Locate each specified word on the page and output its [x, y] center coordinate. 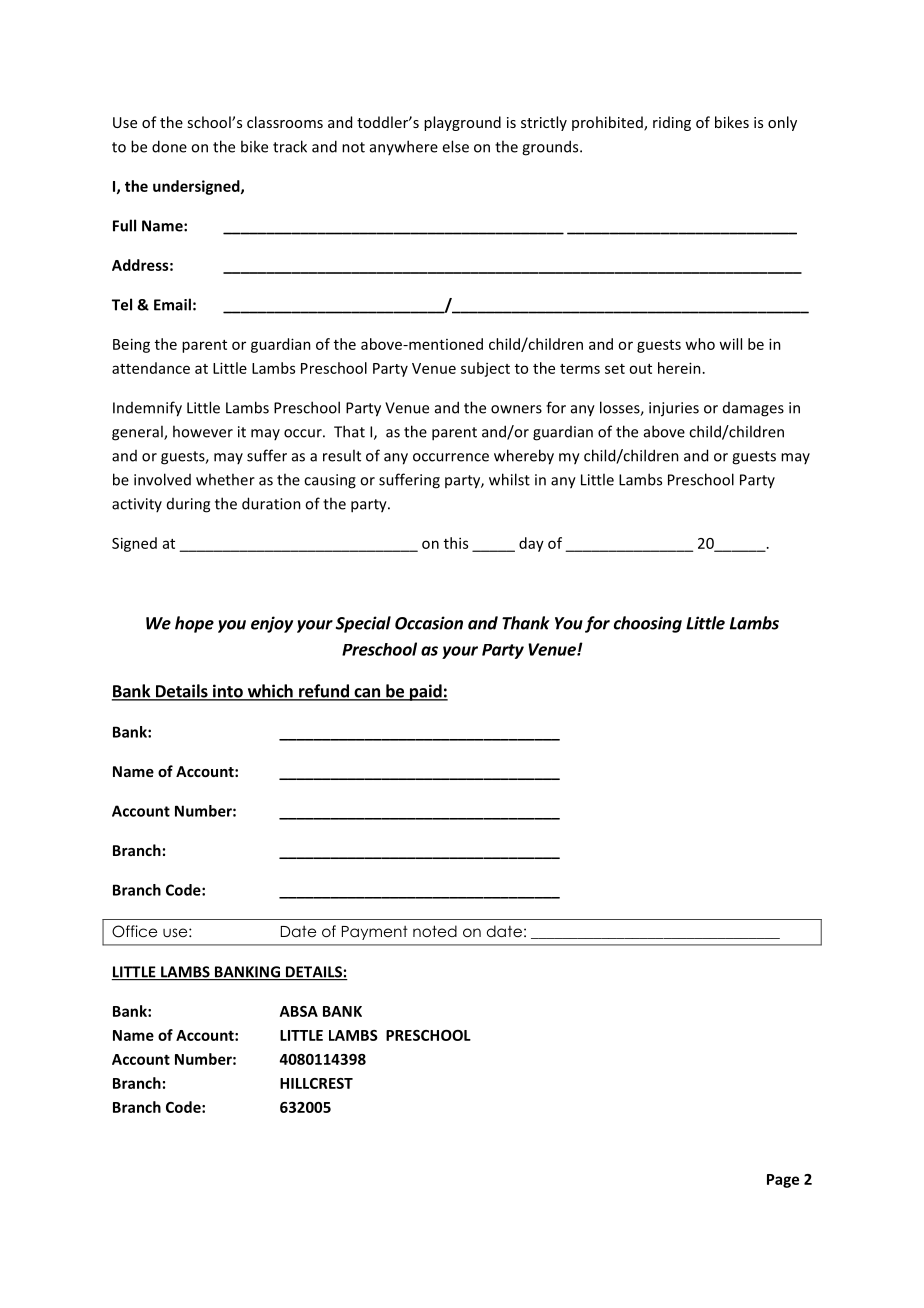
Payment [375, 933]
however [203, 431]
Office [134, 931]
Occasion [429, 623]
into [228, 692]
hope [194, 624]
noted [435, 931]
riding [672, 123]
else [455, 146]
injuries [674, 409]
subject [485, 369]
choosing [648, 624]
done [169, 146]
